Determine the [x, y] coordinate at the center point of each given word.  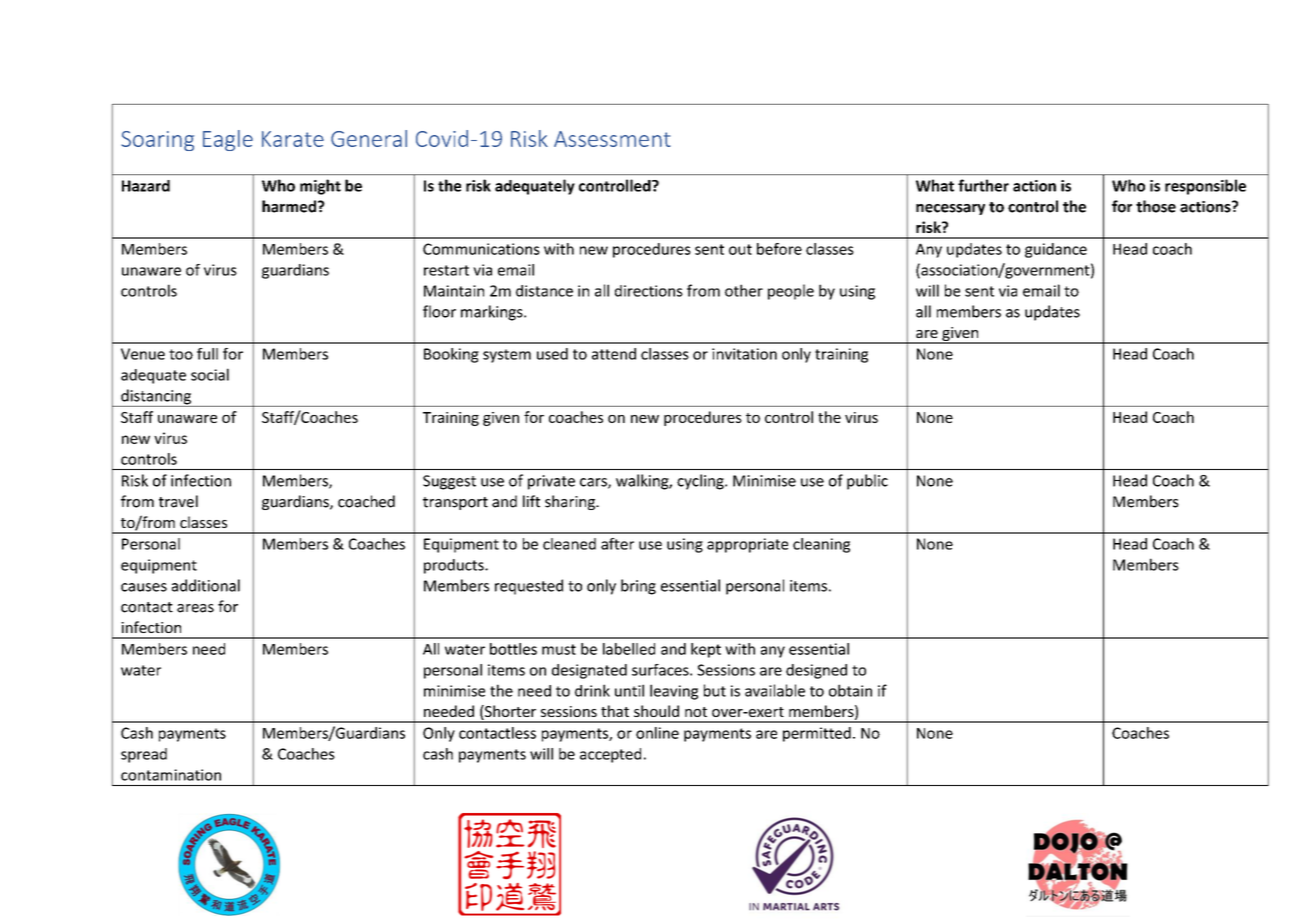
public [867, 482]
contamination [171, 775]
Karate [293, 139]
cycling [701, 482]
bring [638, 587]
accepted [610, 755]
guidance [1056, 250]
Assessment [612, 139]
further [983, 185]
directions [649, 291]
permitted [817, 734]
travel [178, 501]
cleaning [821, 545]
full [207, 354]
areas [195, 608]
